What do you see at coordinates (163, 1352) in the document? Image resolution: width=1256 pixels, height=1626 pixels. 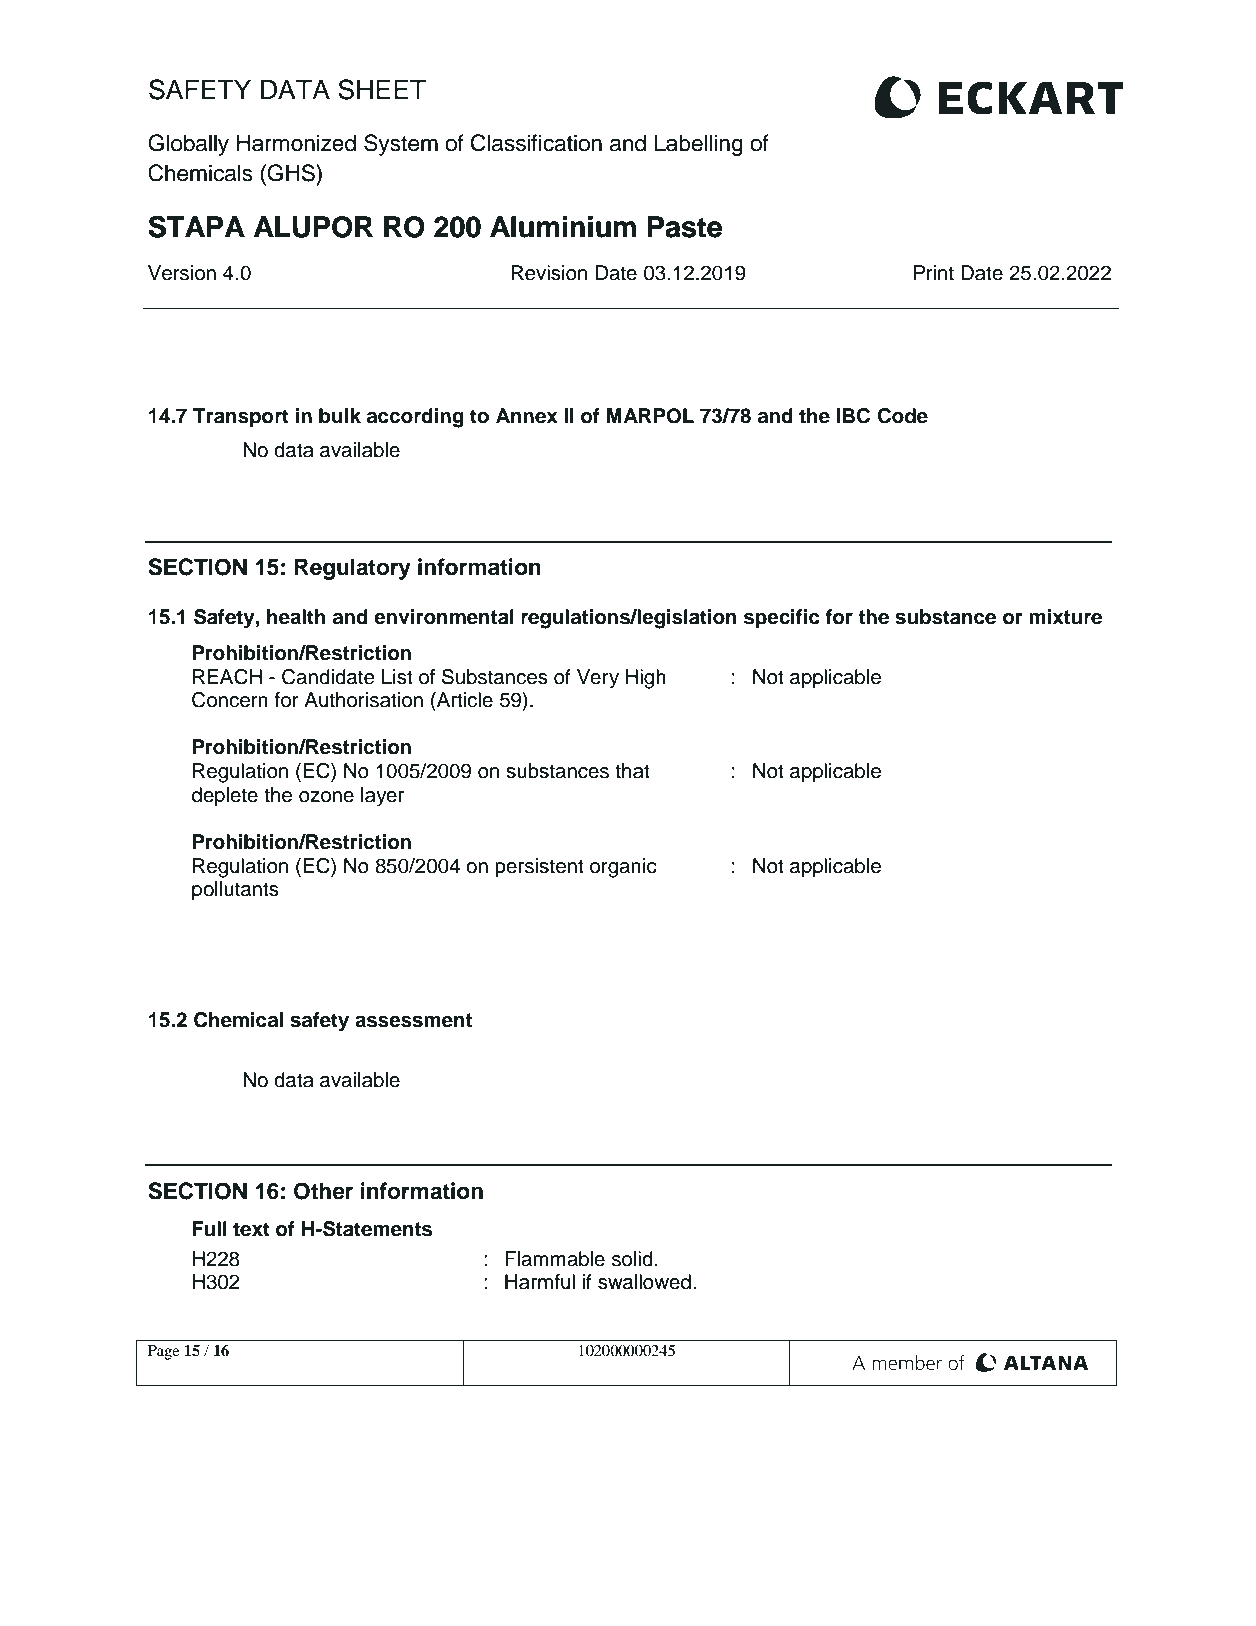 I see `Page` at bounding box center [163, 1352].
